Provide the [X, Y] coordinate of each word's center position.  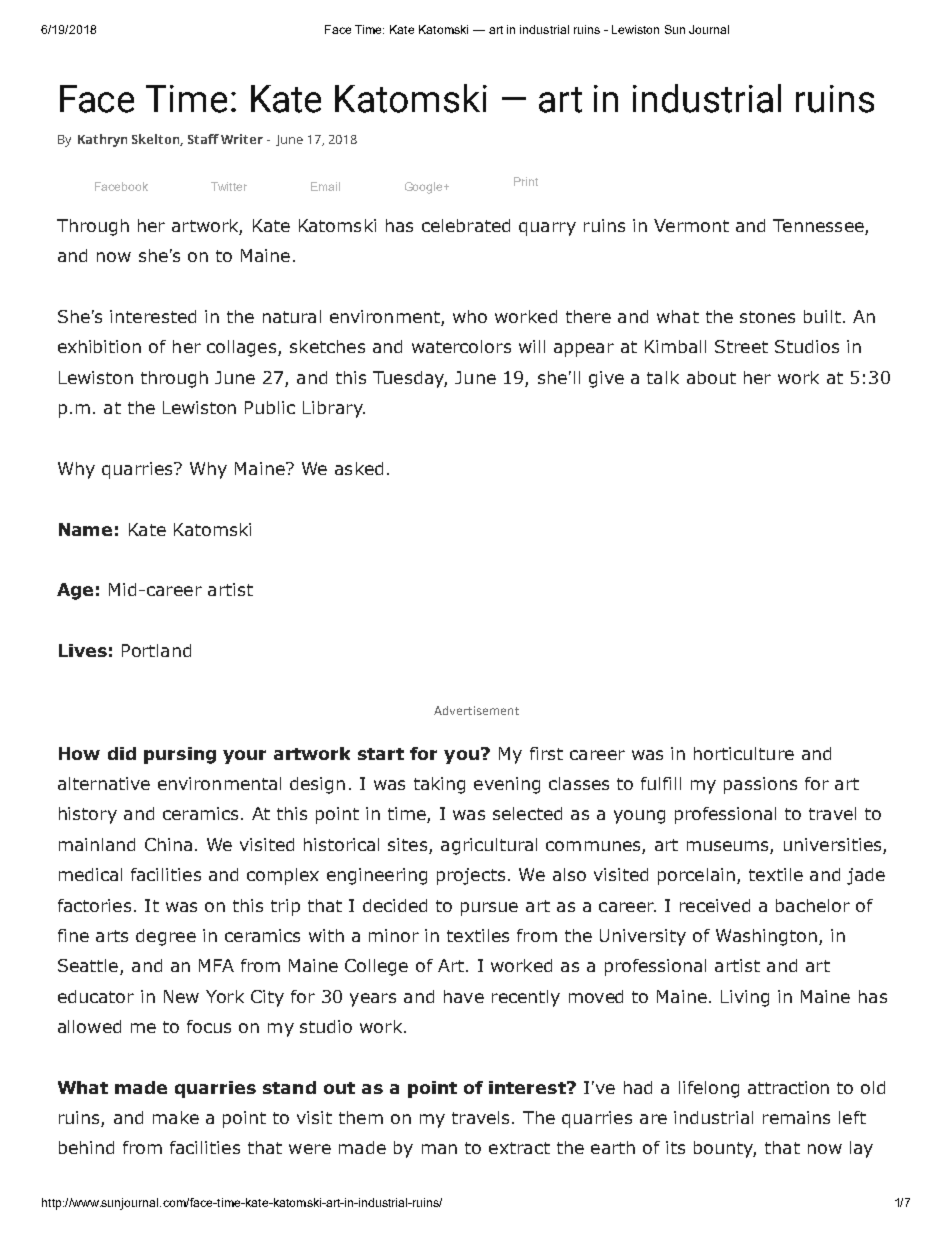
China [168, 844]
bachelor [813, 905]
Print [526, 181]
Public [270, 407]
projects [471, 876]
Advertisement [476, 710]
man [439, 1149]
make [176, 1117]
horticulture [744, 753]
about [711, 377]
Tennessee [819, 227]
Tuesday [410, 379]
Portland [156, 650]
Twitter [229, 186]
